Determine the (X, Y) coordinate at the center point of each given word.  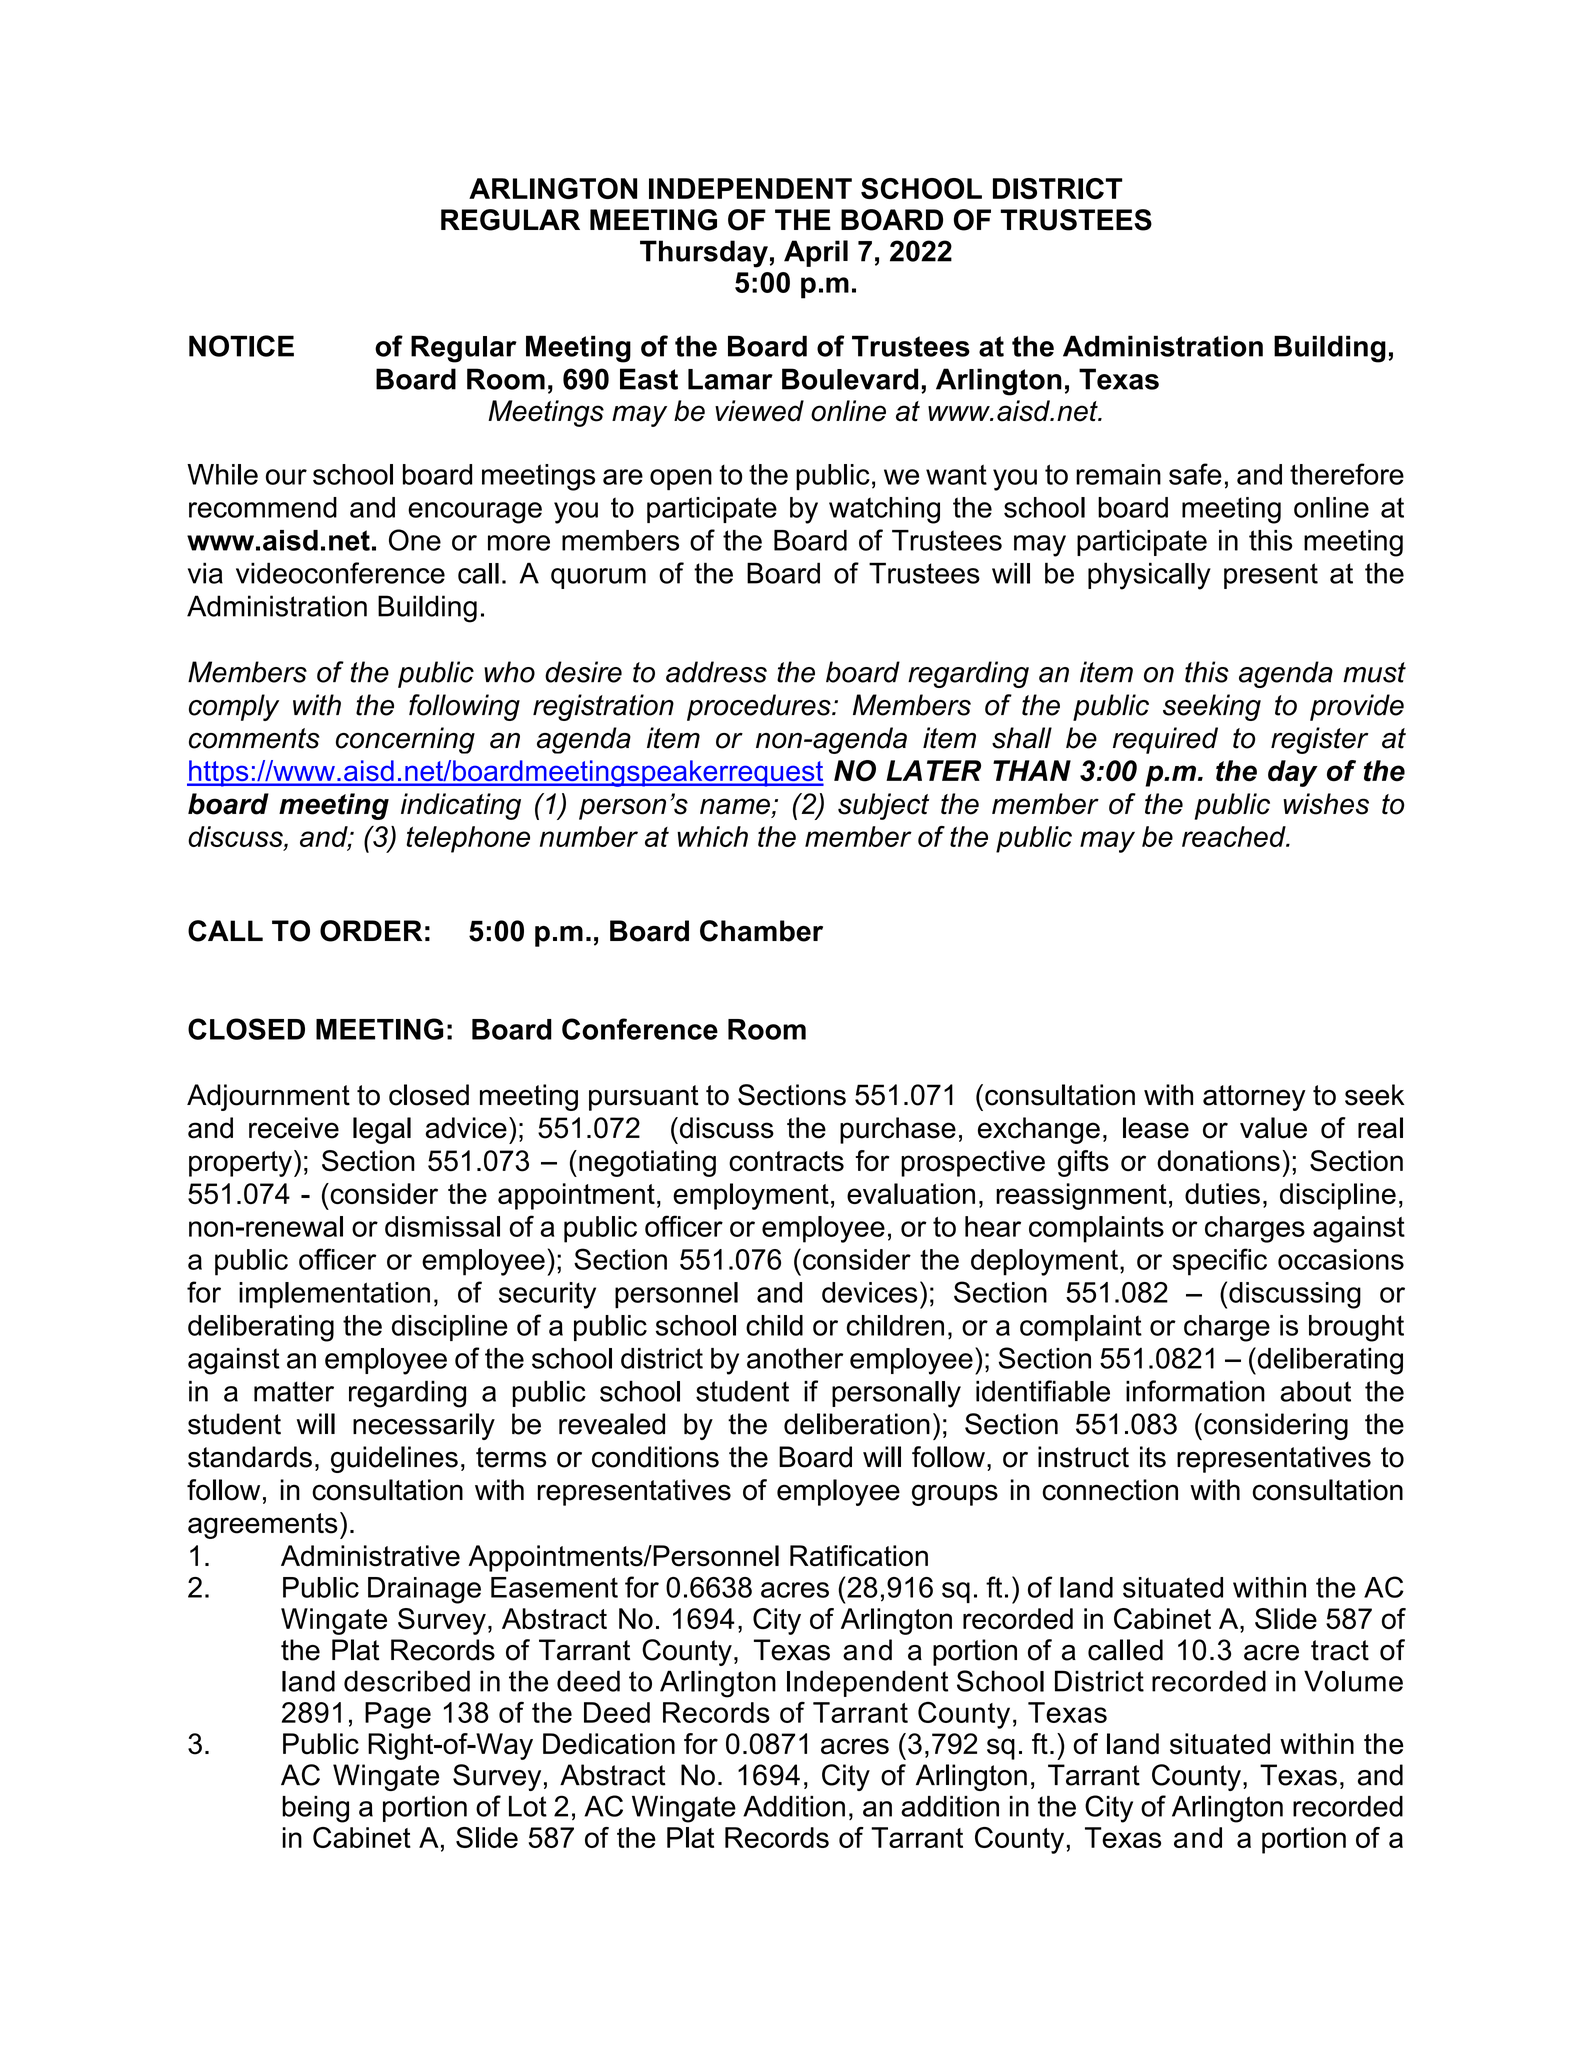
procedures (760, 707)
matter (294, 1391)
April (816, 253)
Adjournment (268, 1097)
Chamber (761, 931)
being (315, 1809)
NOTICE (241, 346)
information (1195, 1391)
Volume (1353, 1681)
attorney (1254, 1098)
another (795, 1358)
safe (1195, 474)
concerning (405, 740)
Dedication (609, 1744)
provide (1357, 707)
